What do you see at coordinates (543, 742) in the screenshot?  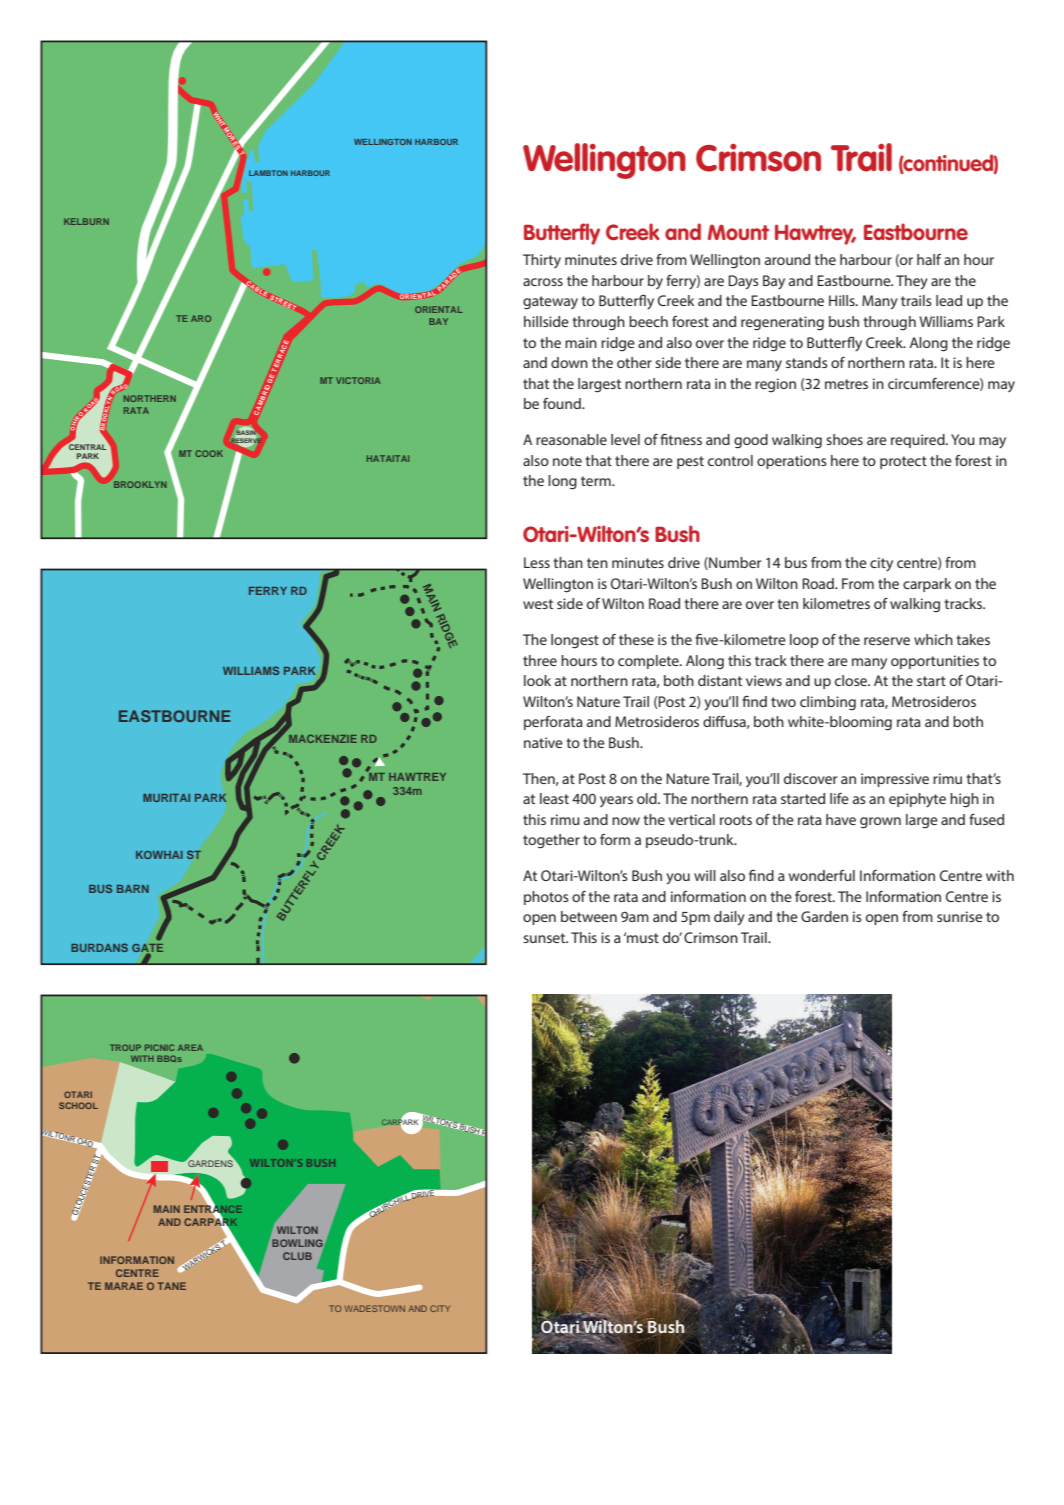 I see `native` at bounding box center [543, 742].
